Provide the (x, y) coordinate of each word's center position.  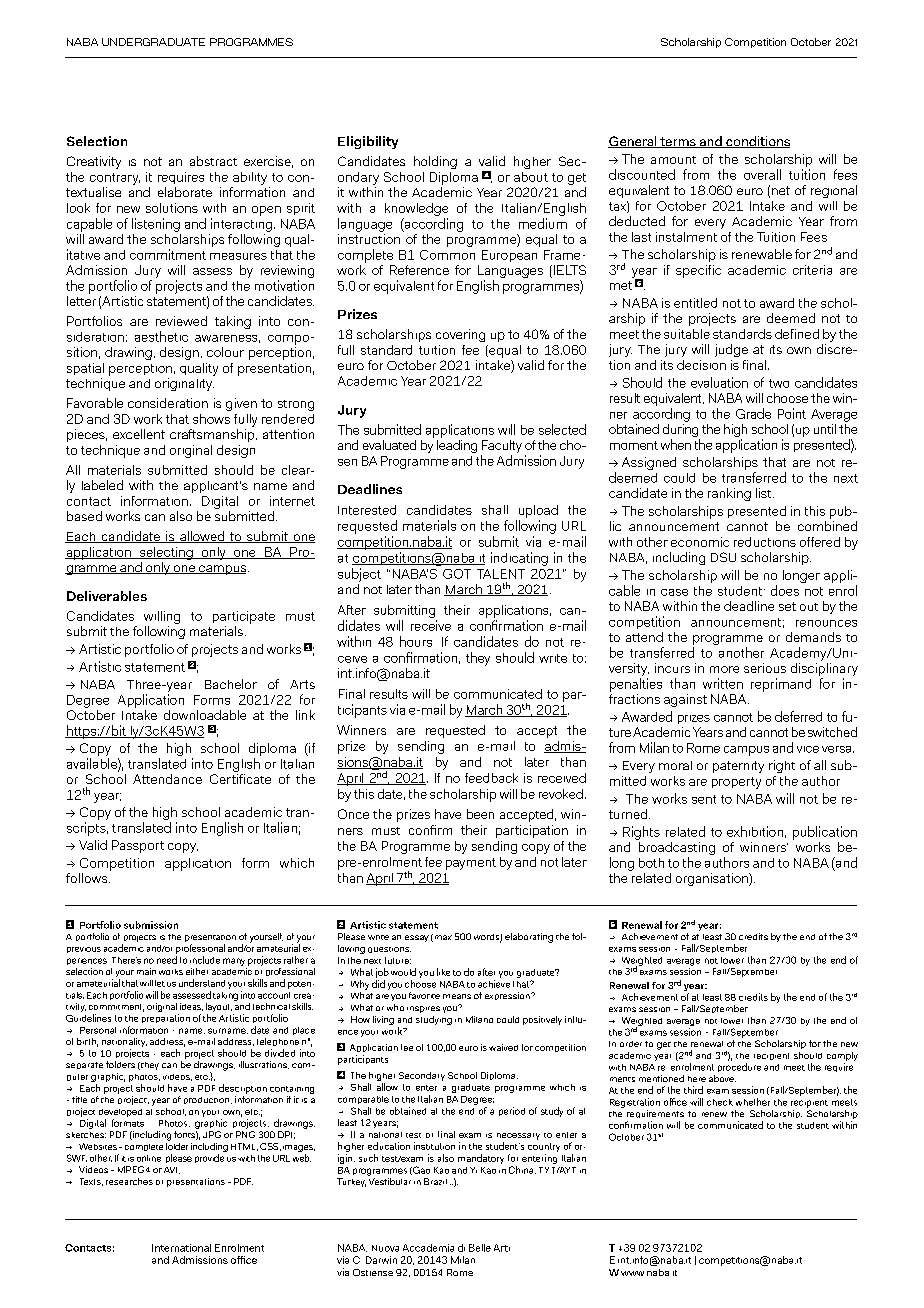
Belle (480, 1248)
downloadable (205, 715)
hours (416, 641)
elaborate (185, 192)
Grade (753, 413)
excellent (139, 434)
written (723, 683)
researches (129, 1181)
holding (435, 162)
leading (457, 445)
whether (753, 1102)
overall (762, 174)
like (443, 972)
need (167, 960)
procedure (739, 1067)
